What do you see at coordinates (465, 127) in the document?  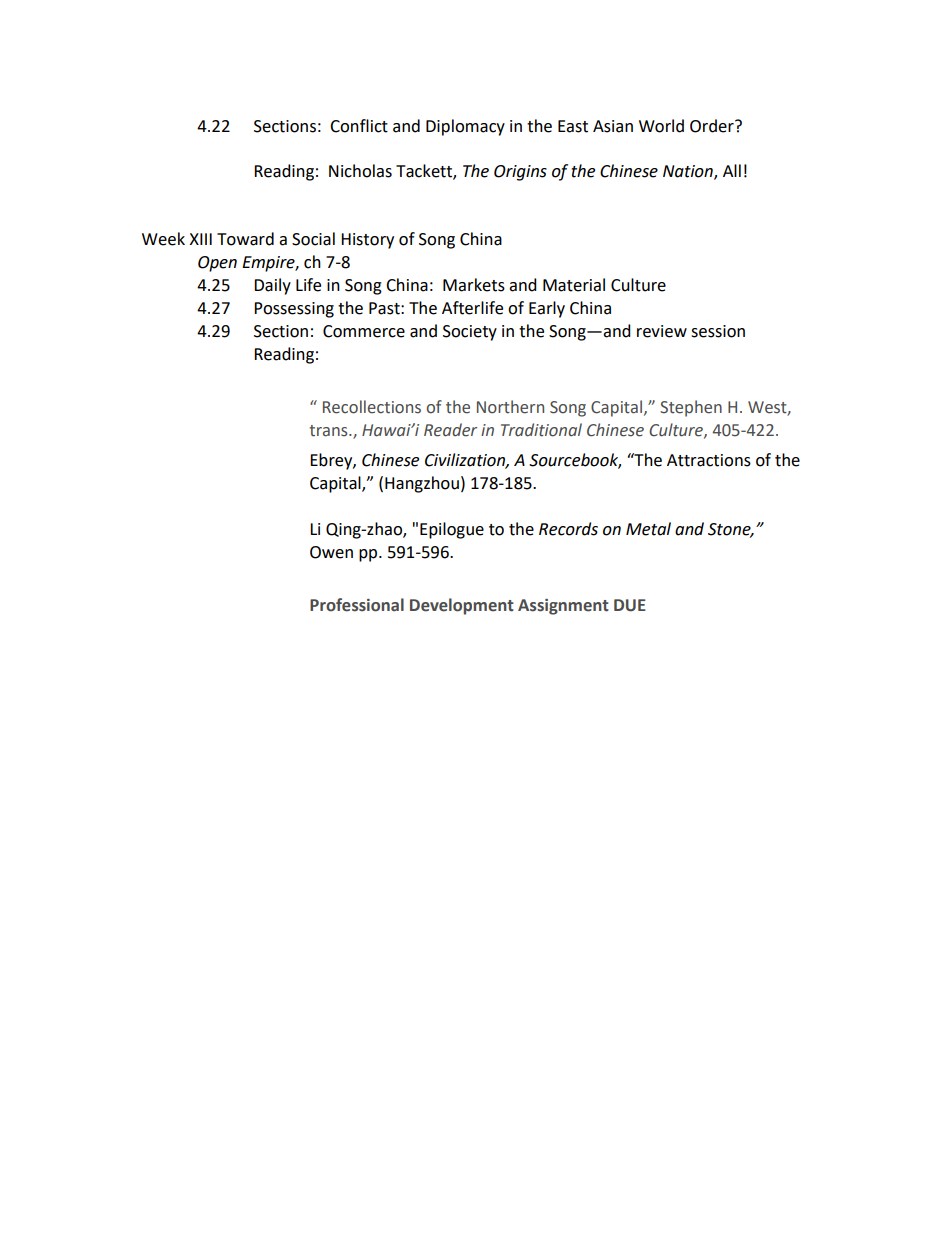 I see `Diplomacy` at bounding box center [465, 127].
